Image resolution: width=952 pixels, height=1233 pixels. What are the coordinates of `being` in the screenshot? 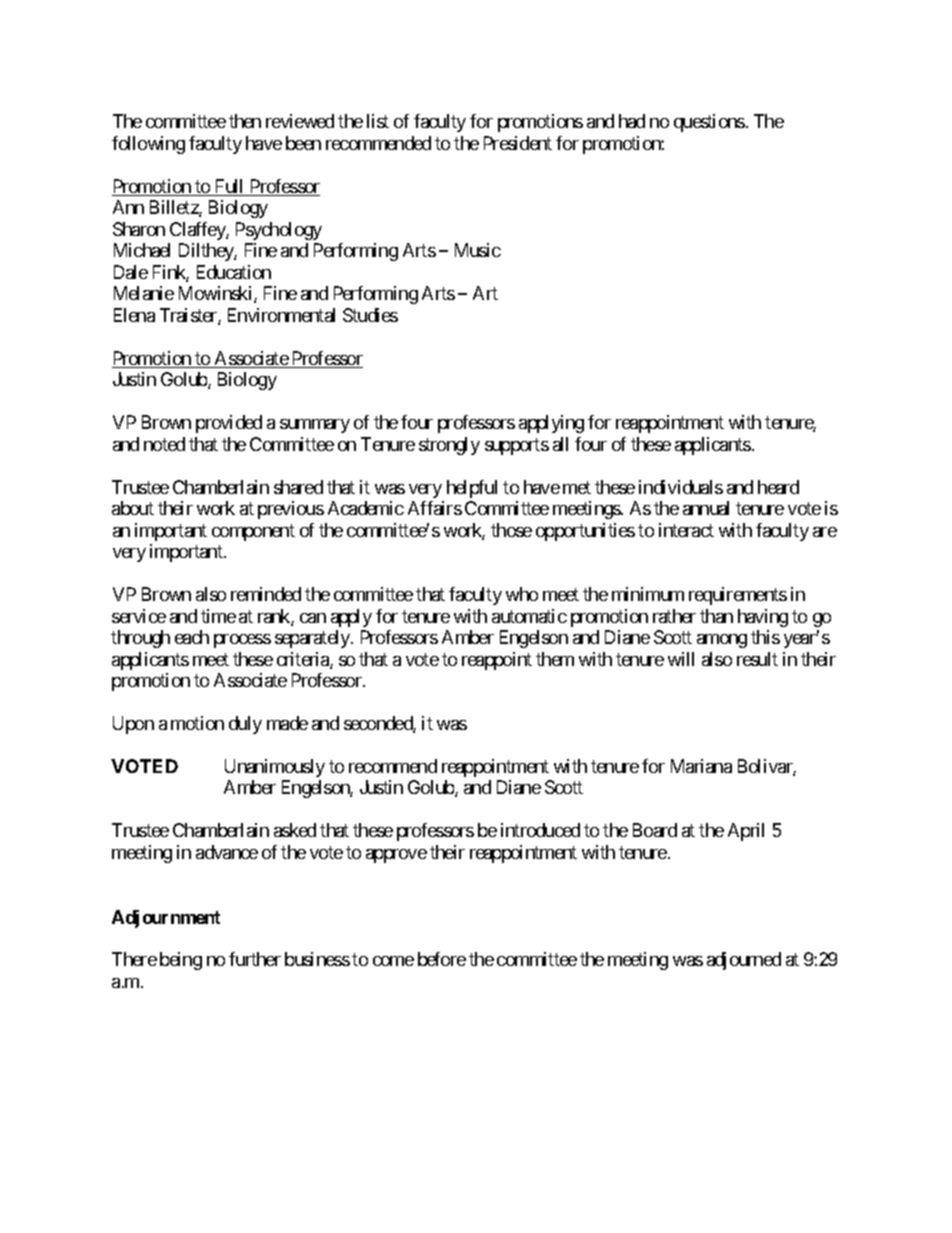 It's located at (181, 961).
